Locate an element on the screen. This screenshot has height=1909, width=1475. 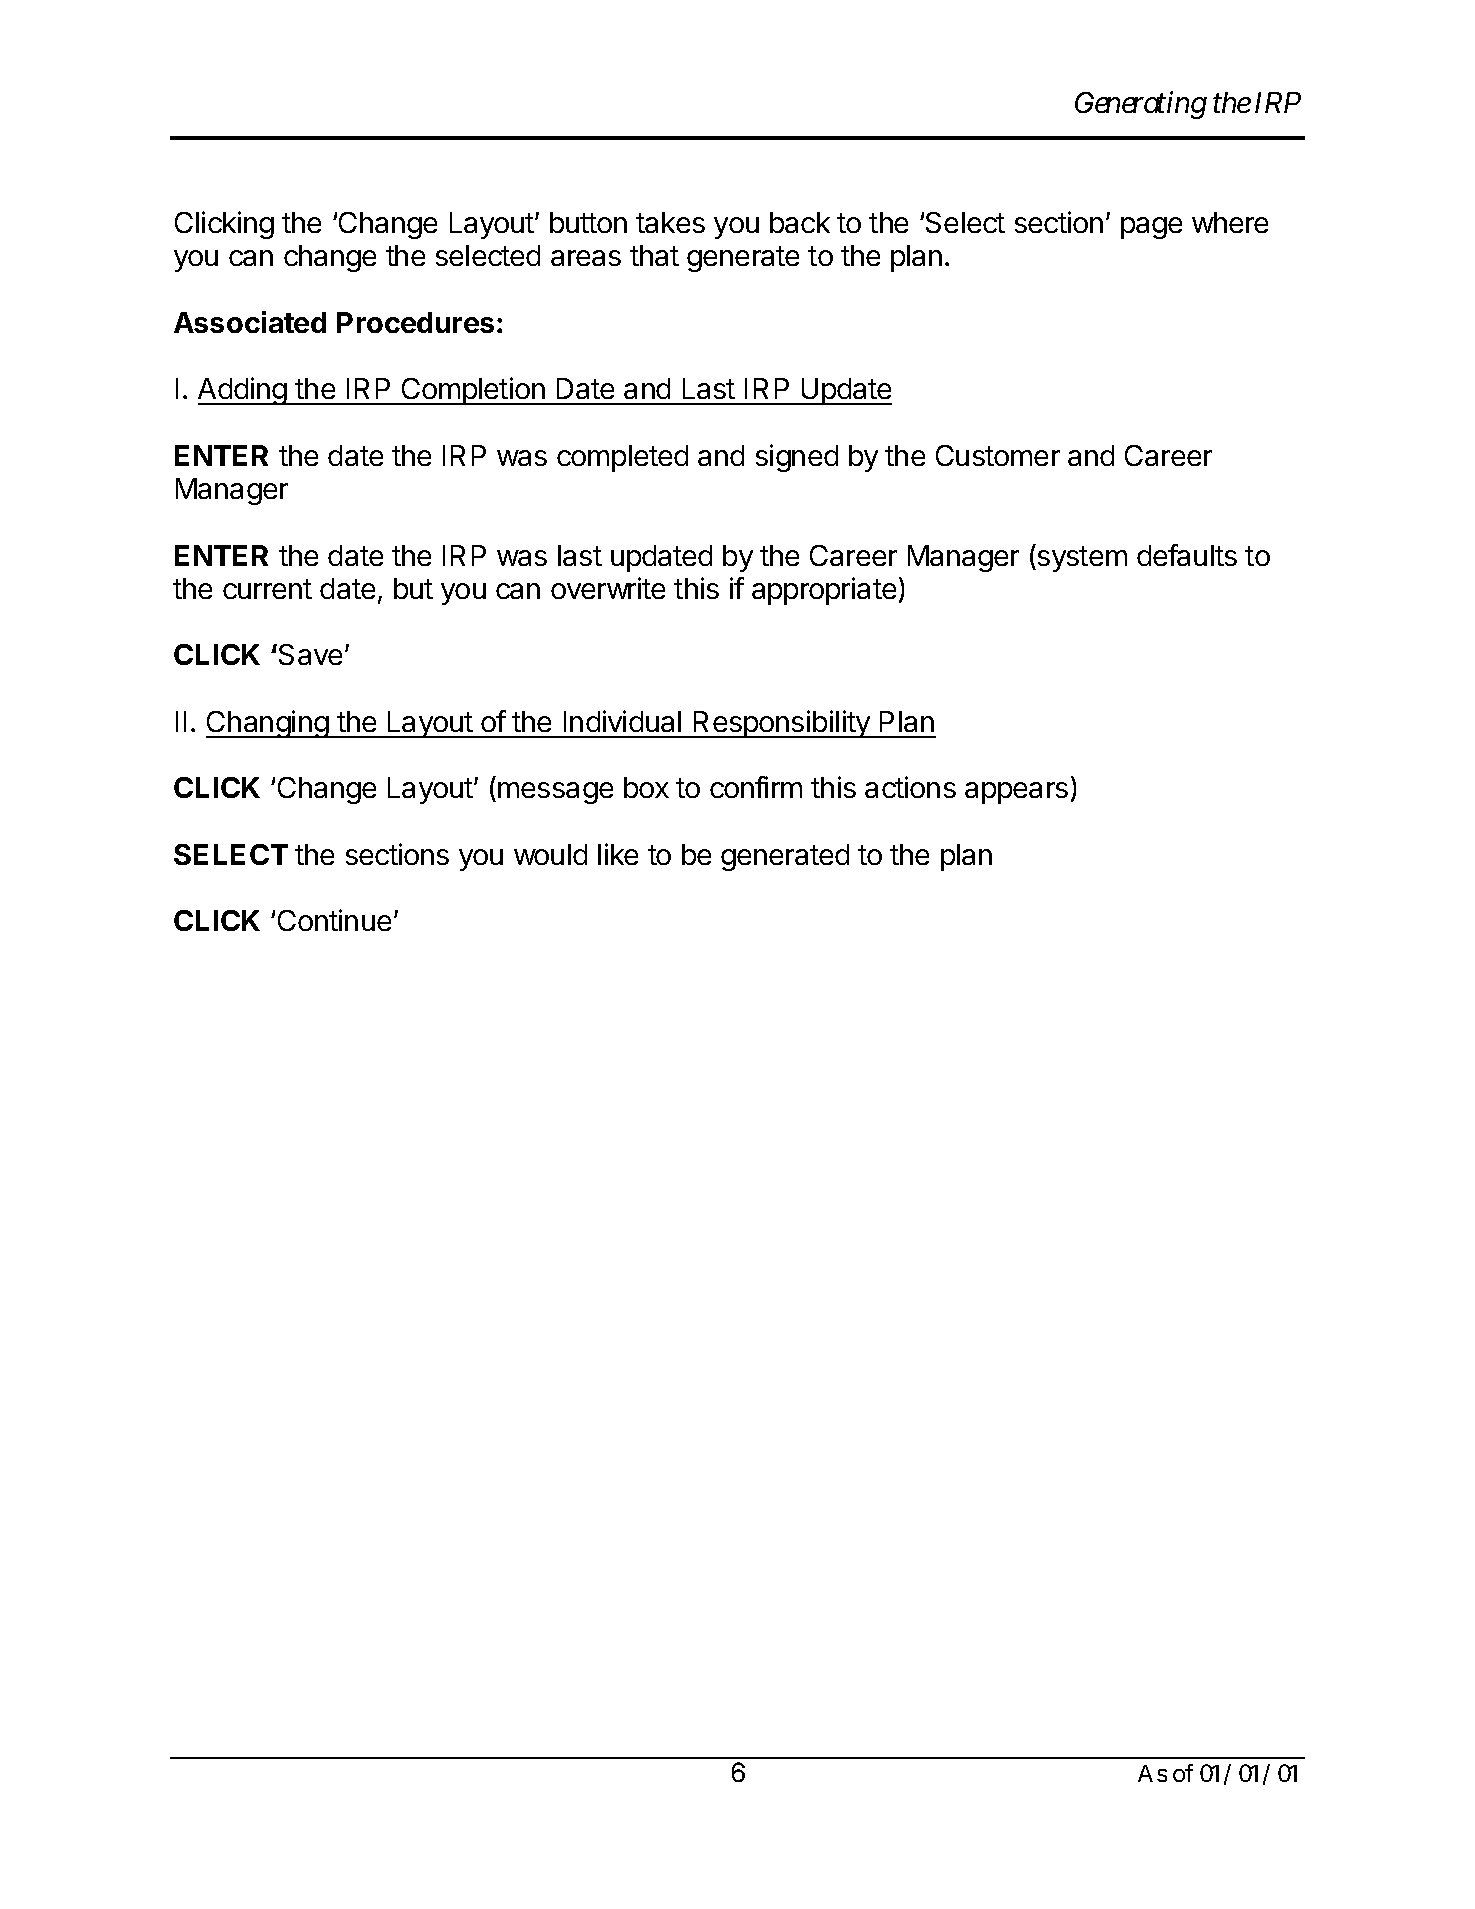
back is located at coordinates (800, 222).
